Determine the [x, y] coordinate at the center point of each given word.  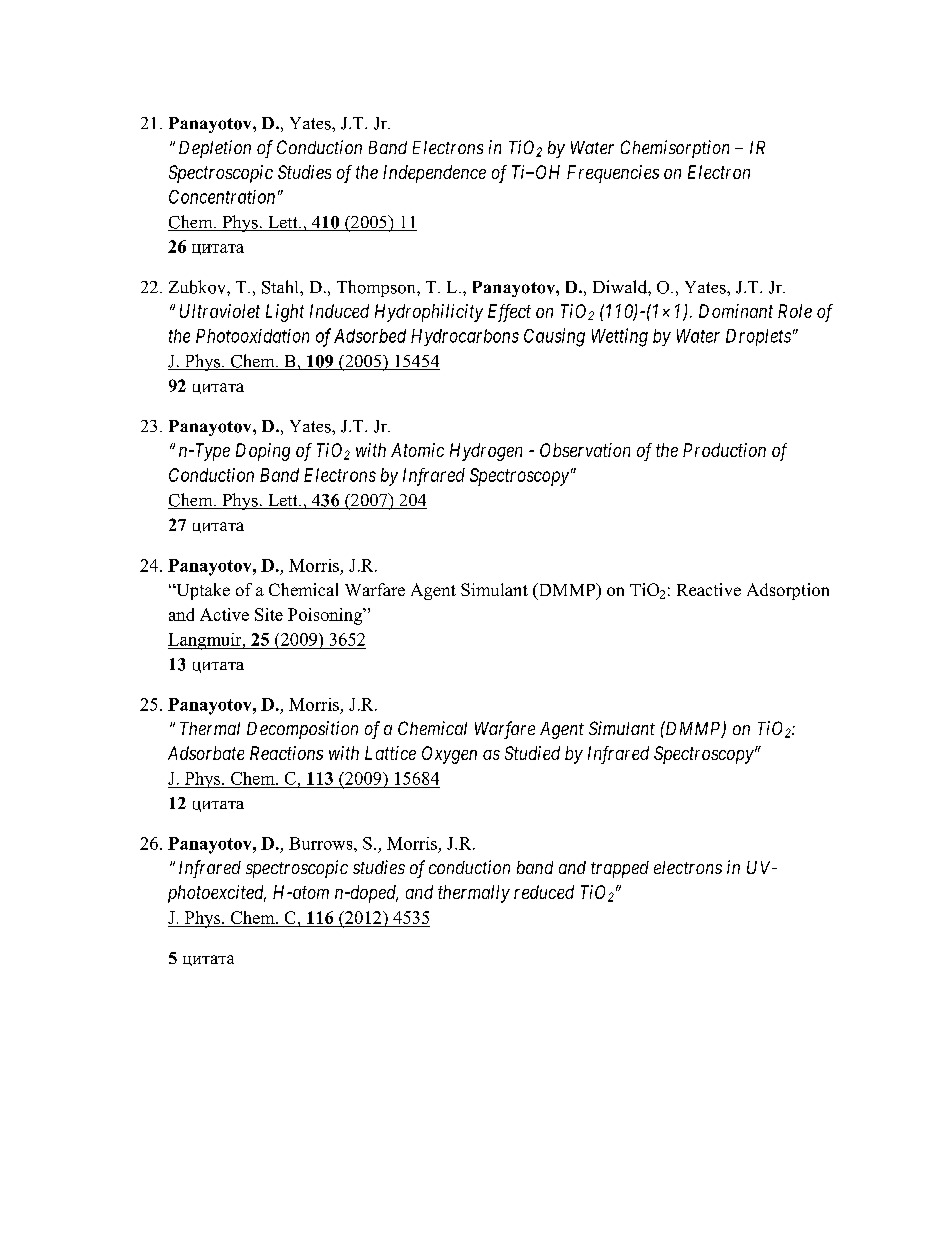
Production [724, 450]
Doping [263, 452]
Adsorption [788, 591]
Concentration [222, 197]
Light [285, 313]
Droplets [758, 337]
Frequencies [613, 174]
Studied [532, 753]
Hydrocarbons [465, 337]
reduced [544, 892]
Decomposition [302, 730]
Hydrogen [486, 452]
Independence [434, 174]
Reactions [286, 753]
